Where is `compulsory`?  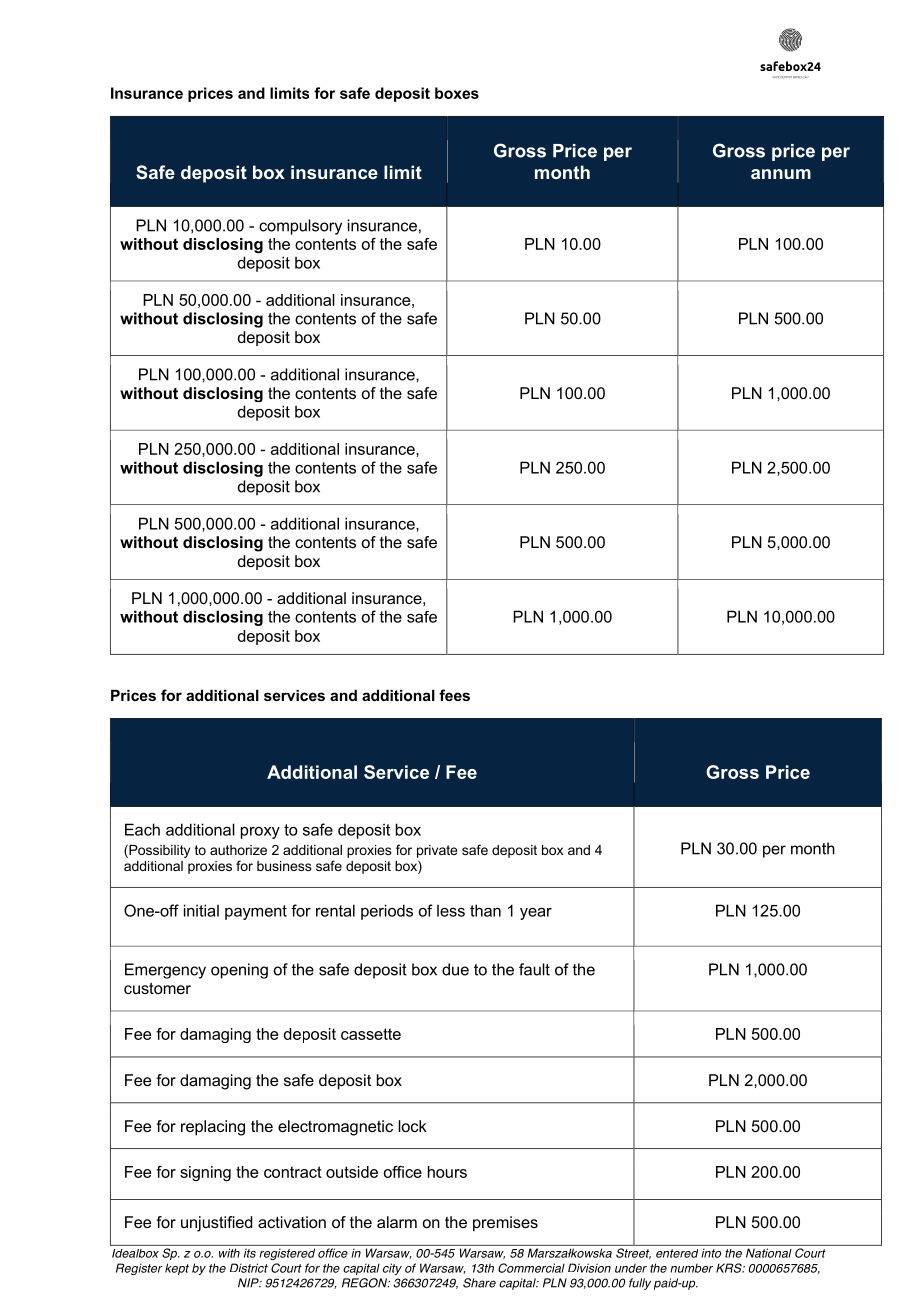
compulsory is located at coordinates (300, 227).
